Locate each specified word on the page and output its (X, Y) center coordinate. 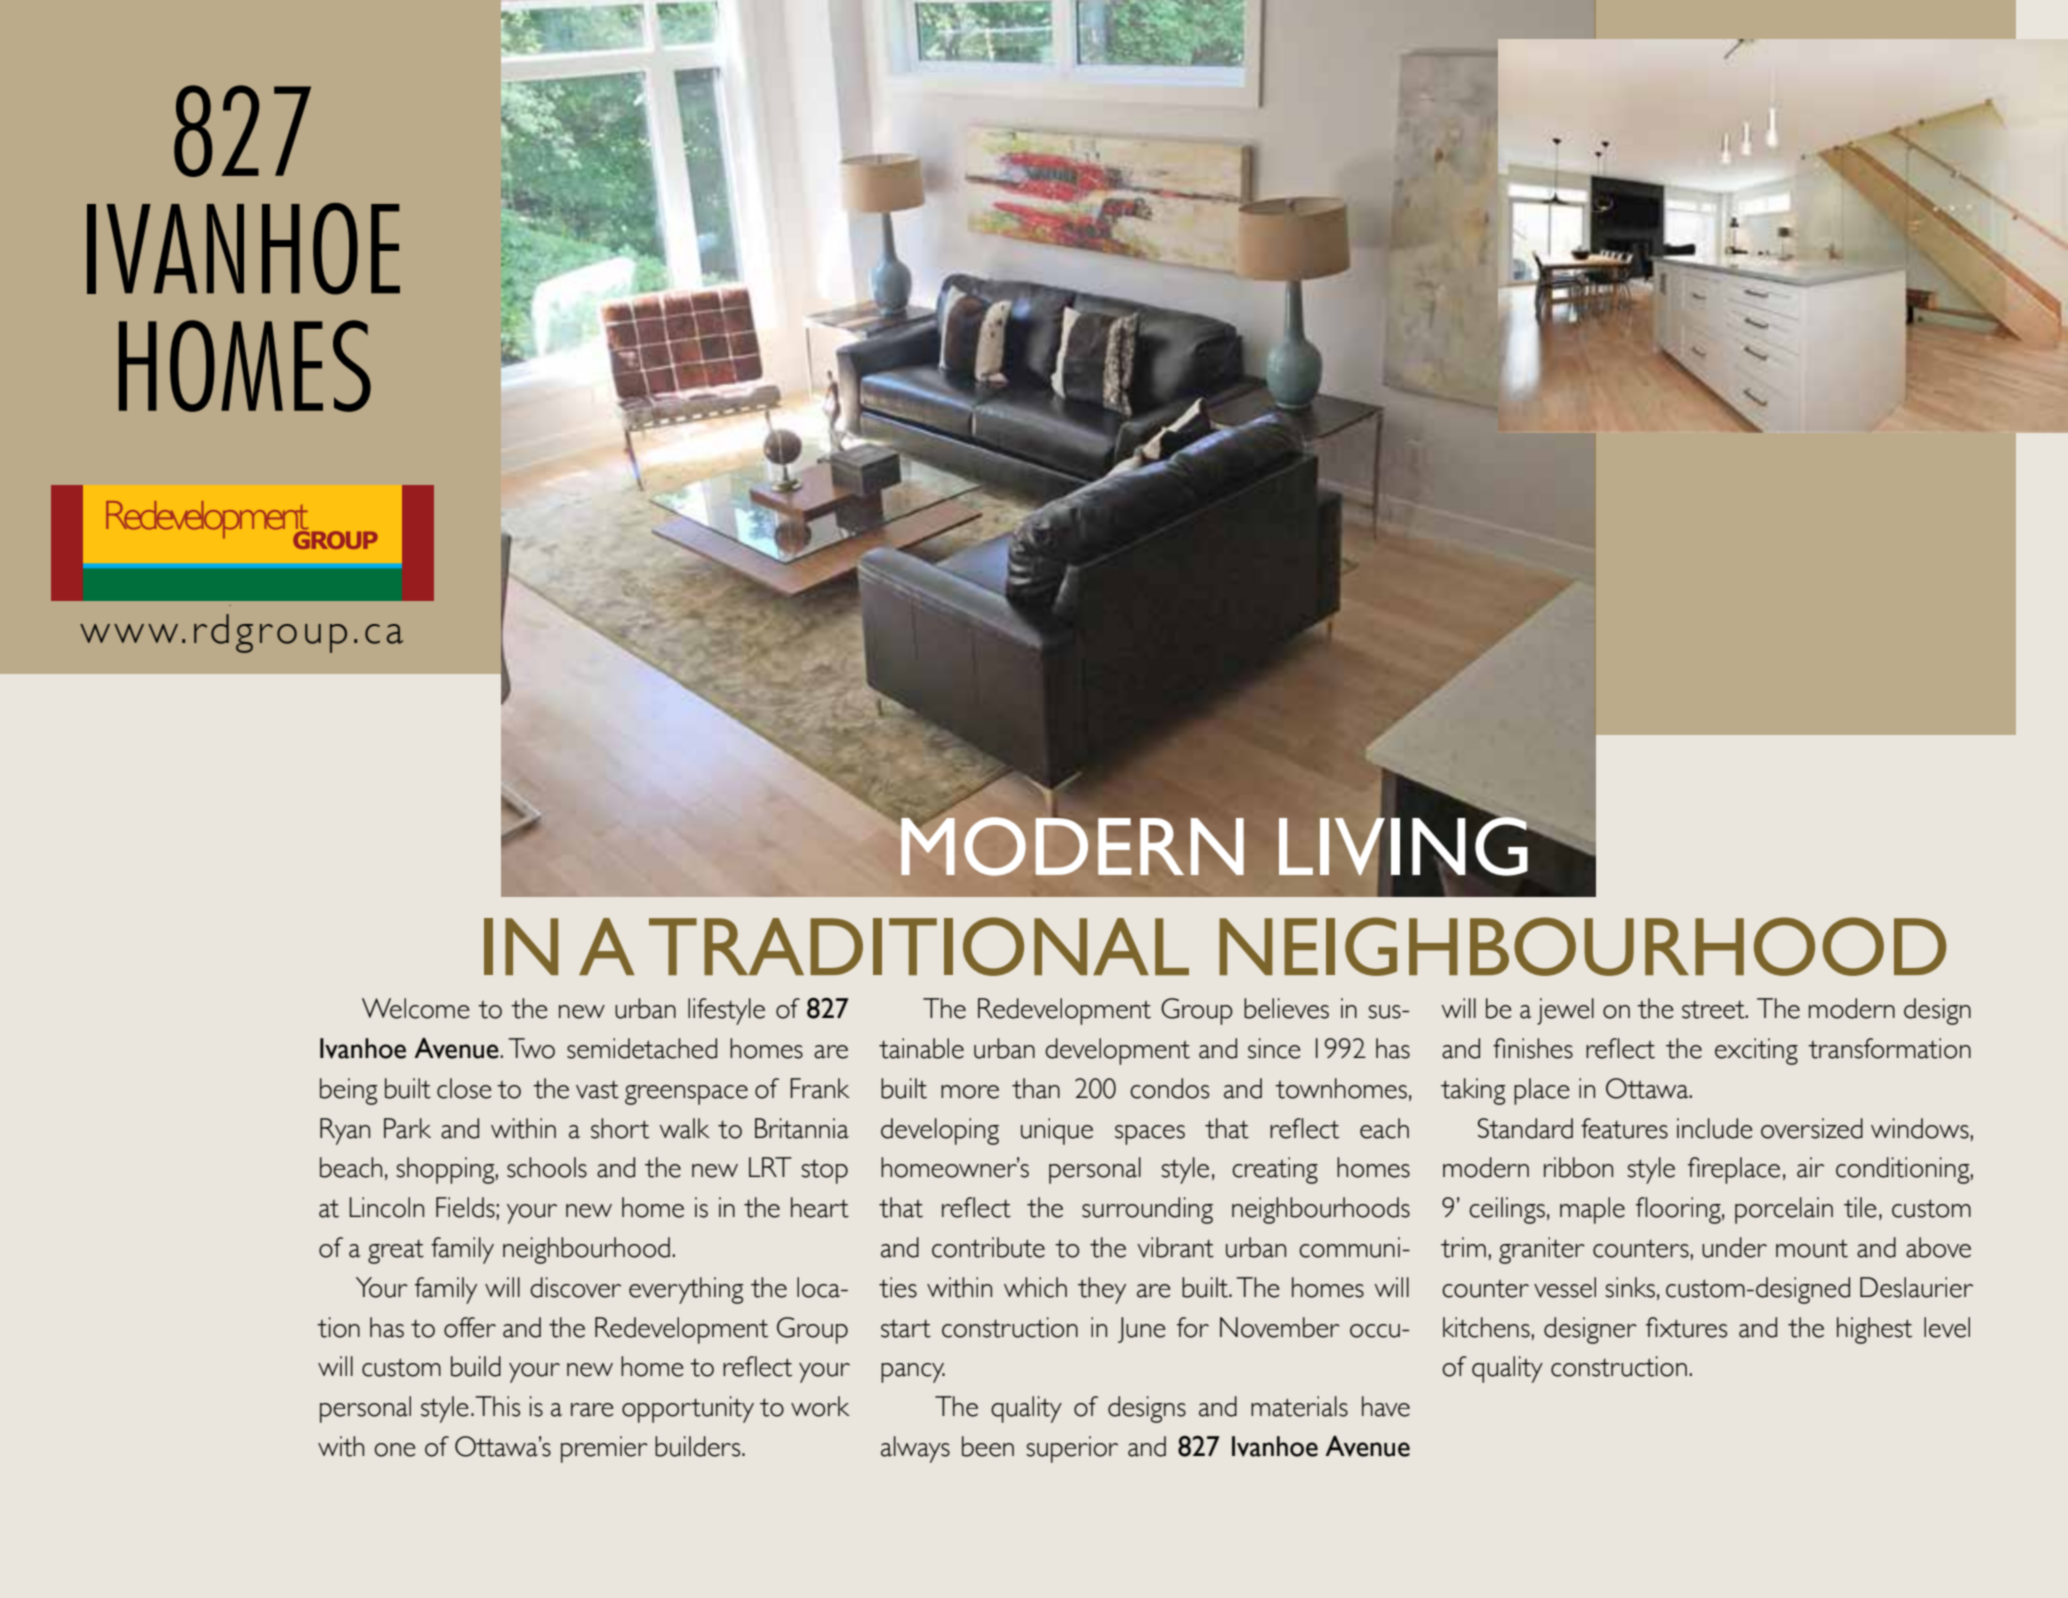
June (1142, 1330)
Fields (465, 1207)
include (1715, 1128)
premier (604, 1449)
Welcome (416, 1008)
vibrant (1175, 1247)
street (1714, 1010)
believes (1286, 1008)
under (1734, 1247)
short (620, 1128)
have (1386, 1406)
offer (470, 1327)
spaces (1150, 1135)
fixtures (1686, 1327)
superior (1072, 1449)
